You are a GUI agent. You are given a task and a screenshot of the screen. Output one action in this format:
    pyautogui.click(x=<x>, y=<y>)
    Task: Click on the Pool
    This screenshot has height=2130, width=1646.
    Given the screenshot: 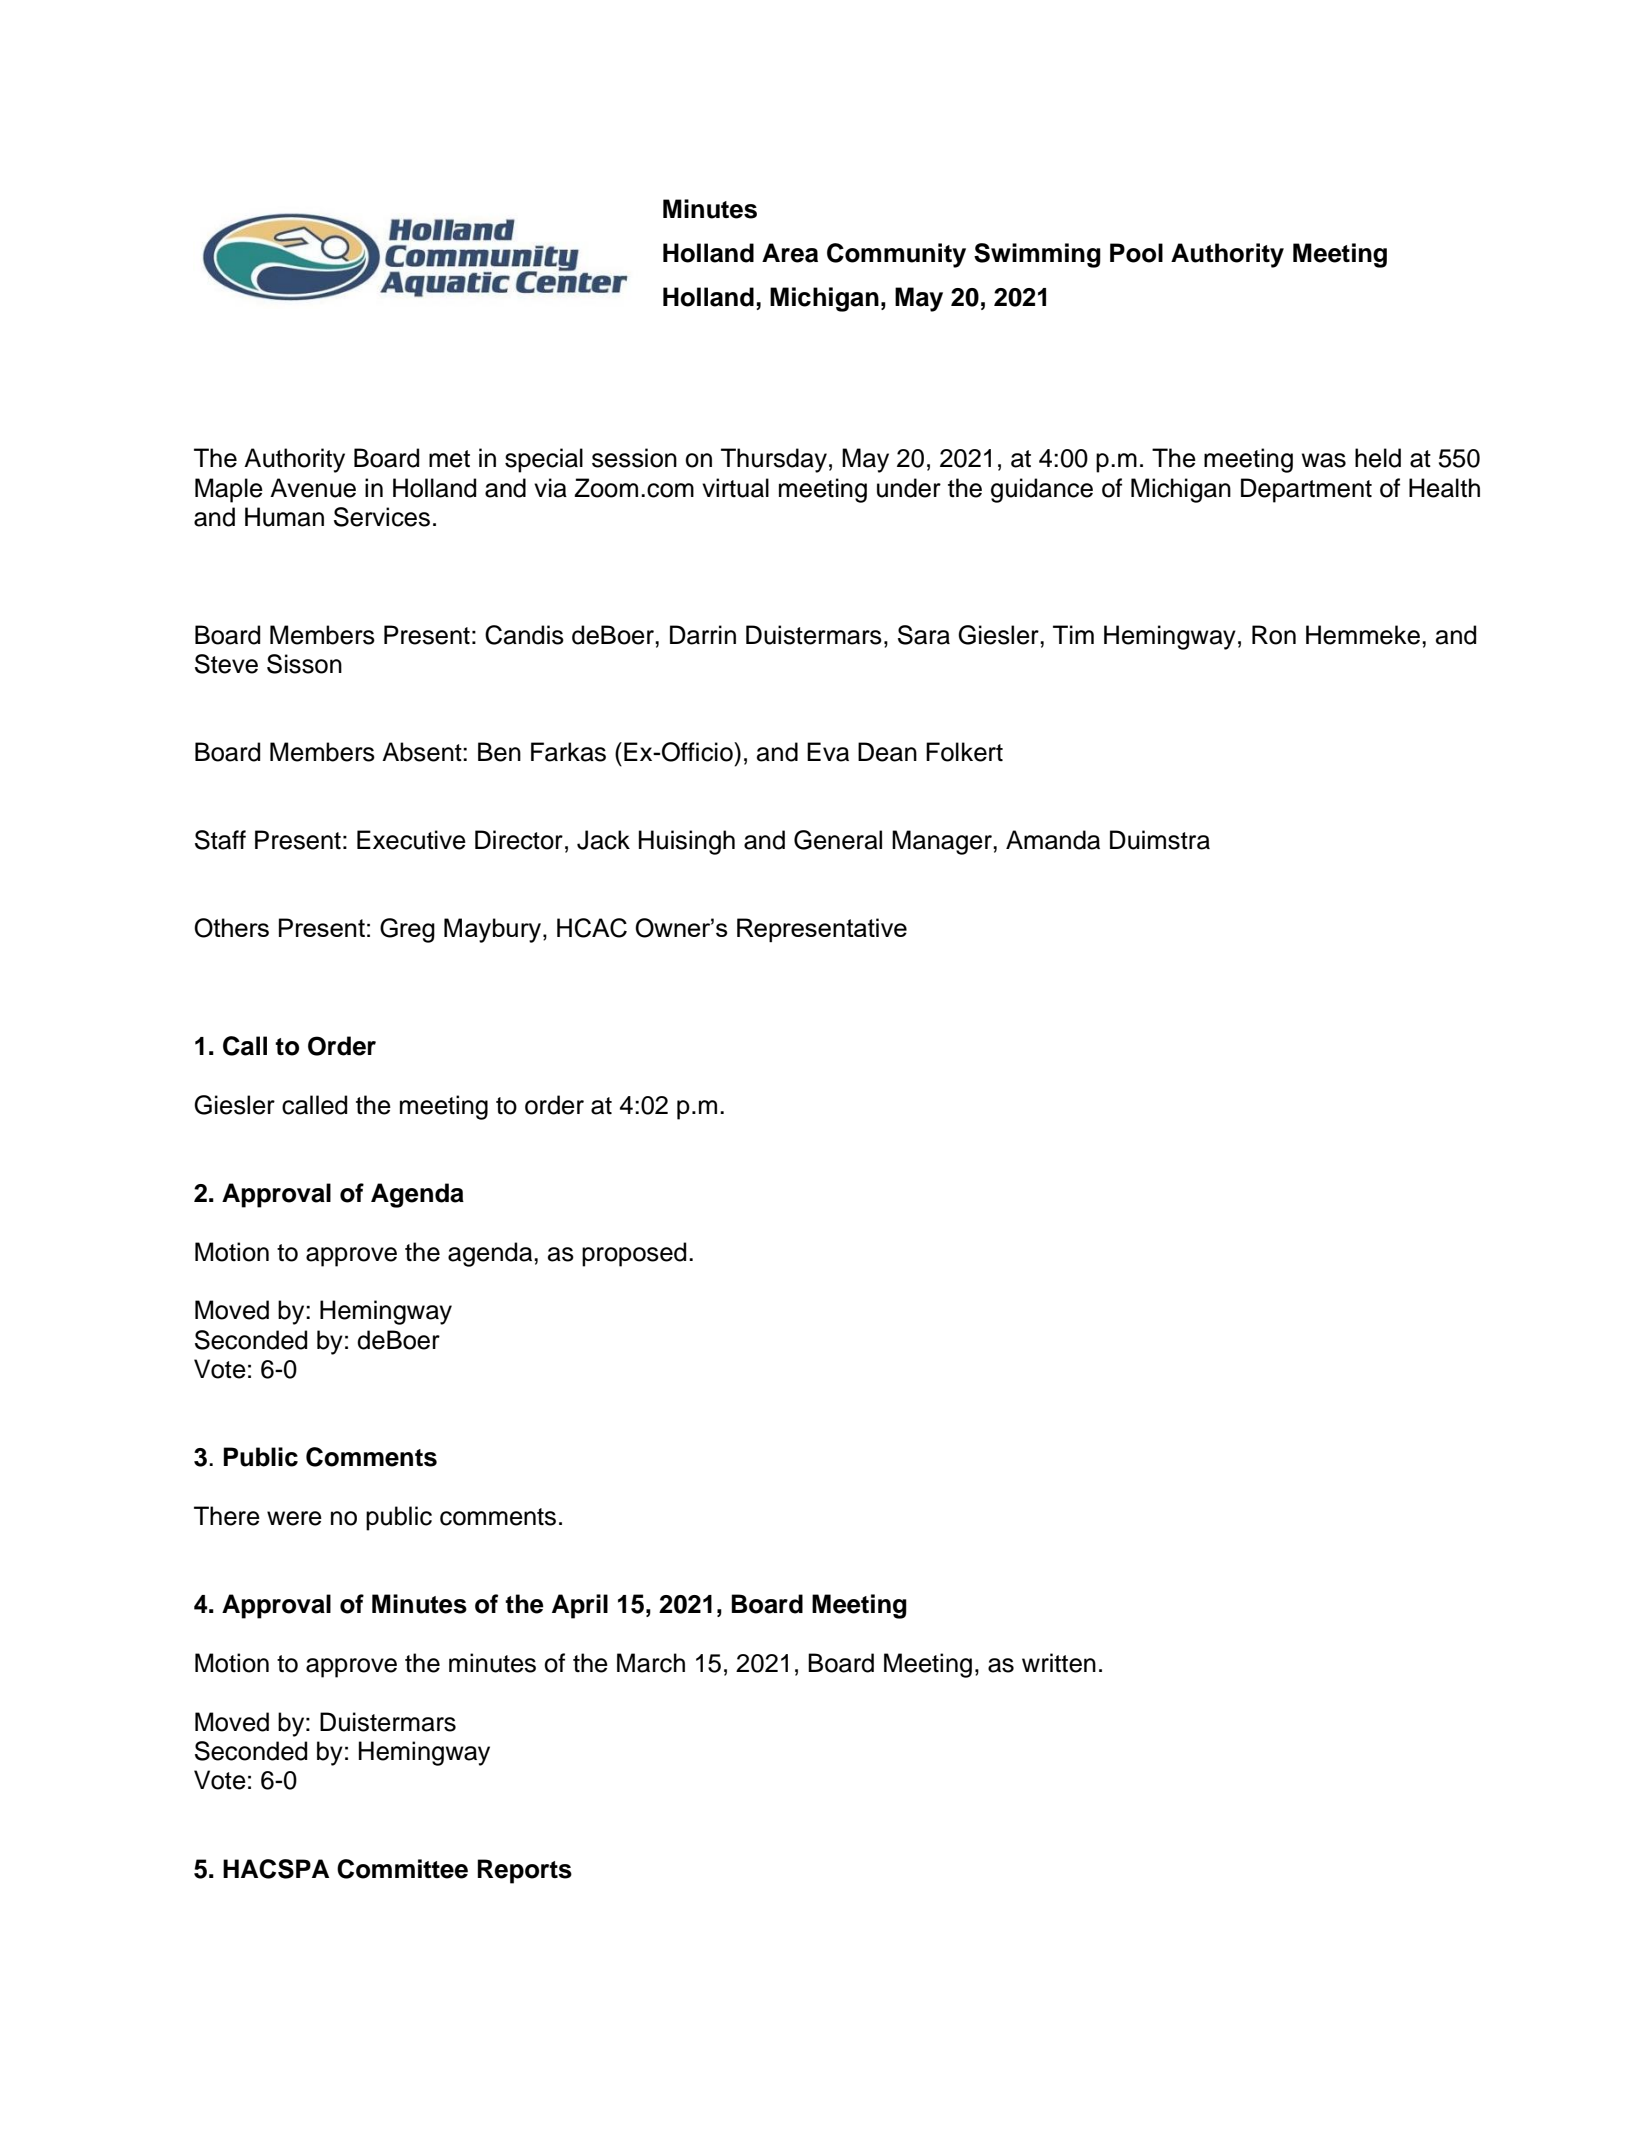 What is the action you would take?
    pyautogui.click(x=1136, y=253)
